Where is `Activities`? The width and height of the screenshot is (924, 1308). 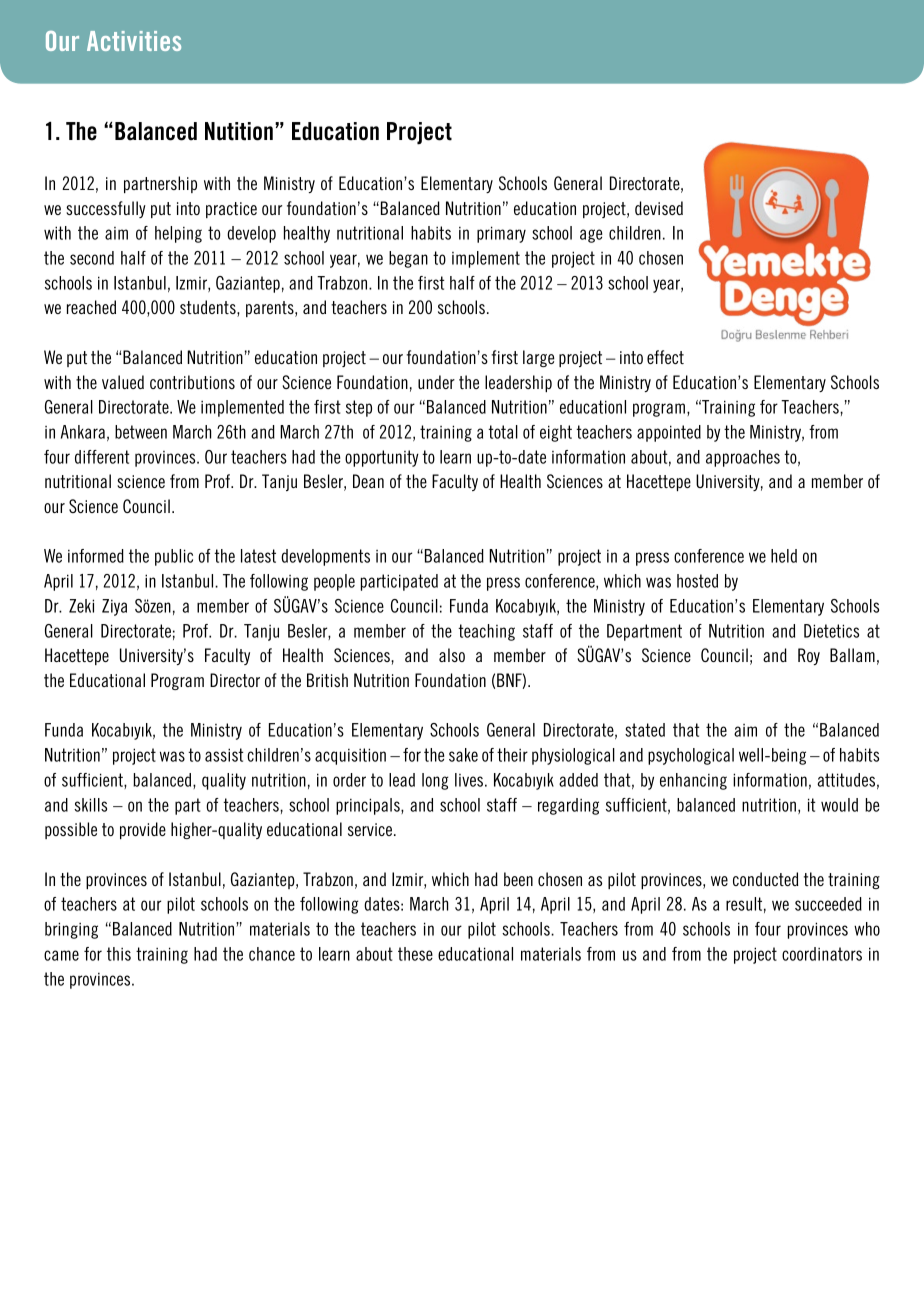
Activities is located at coordinates (134, 41).
